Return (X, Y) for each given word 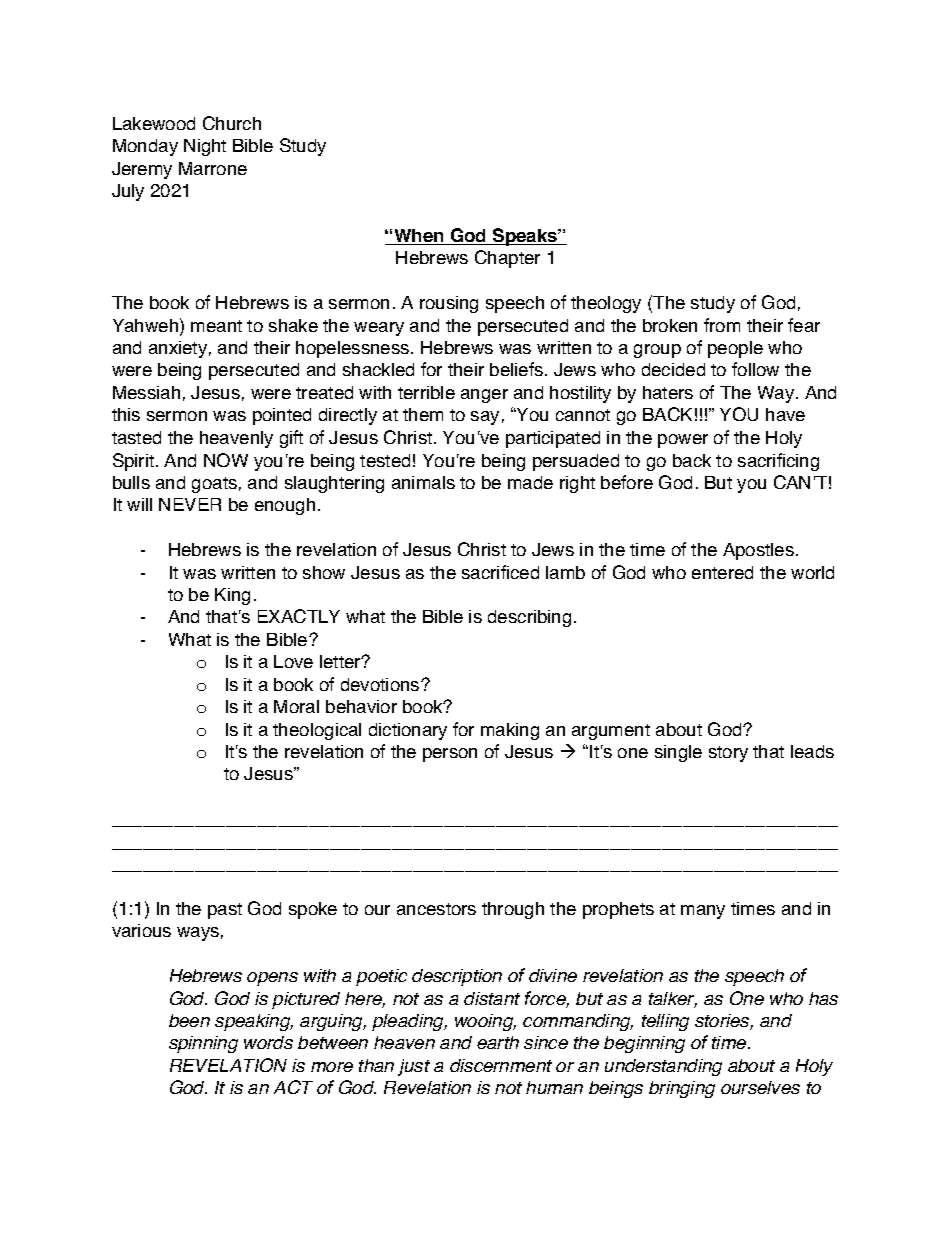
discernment (501, 1065)
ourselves (760, 1087)
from (722, 325)
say (485, 418)
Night (205, 147)
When (419, 237)
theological (317, 731)
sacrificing (778, 462)
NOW (226, 460)
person (450, 755)
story (728, 754)
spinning (203, 1044)
